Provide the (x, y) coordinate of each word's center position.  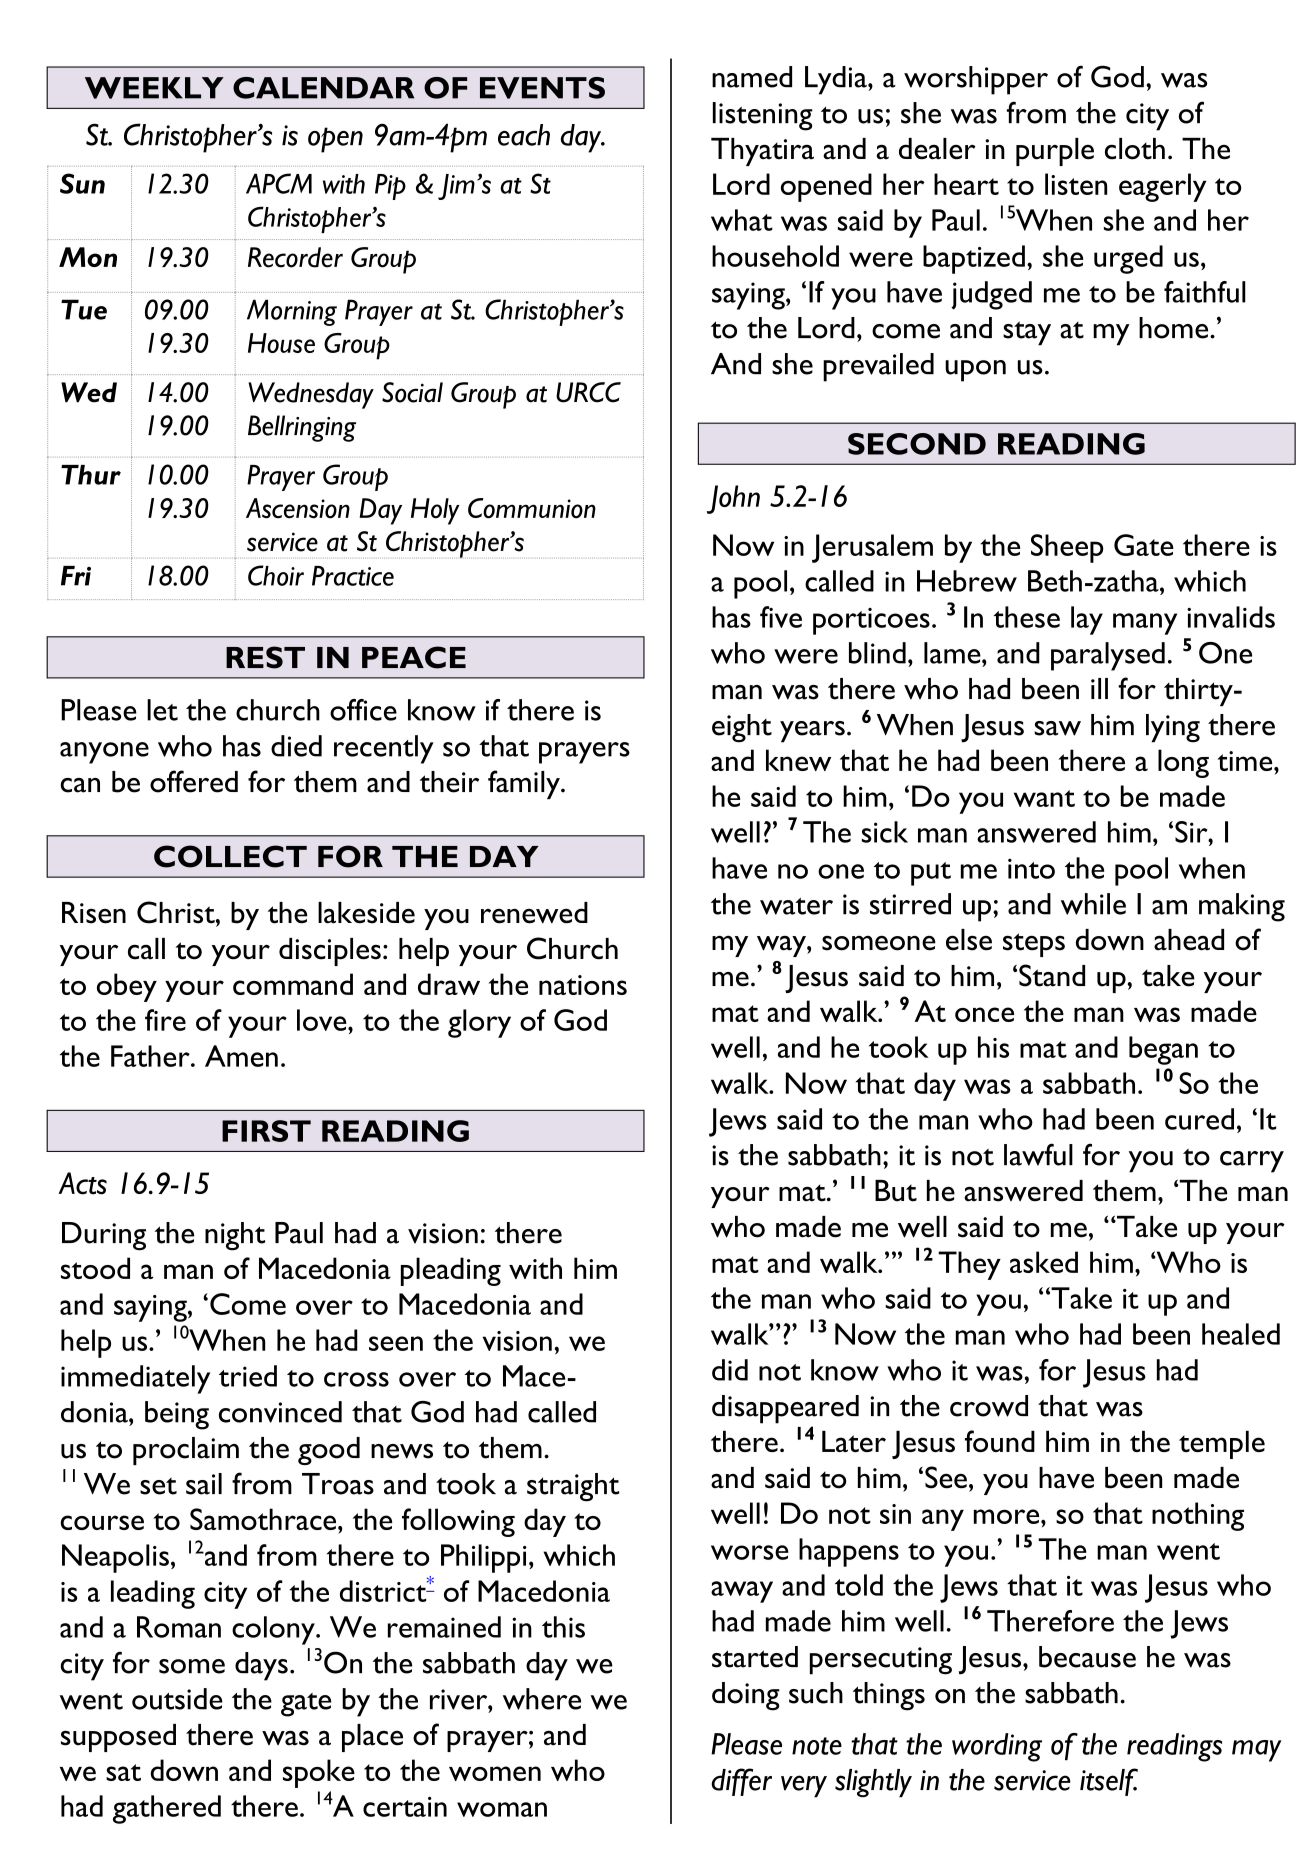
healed (1241, 1334)
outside (177, 1699)
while (1093, 904)
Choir (276, 575)
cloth (1135, 149)
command (293, 984)
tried (248, 1376)
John (733, 499)
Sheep (1067, 548)
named (752, 77)
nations (583, 985)
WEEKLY (154, 88)
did (730, 1370)
